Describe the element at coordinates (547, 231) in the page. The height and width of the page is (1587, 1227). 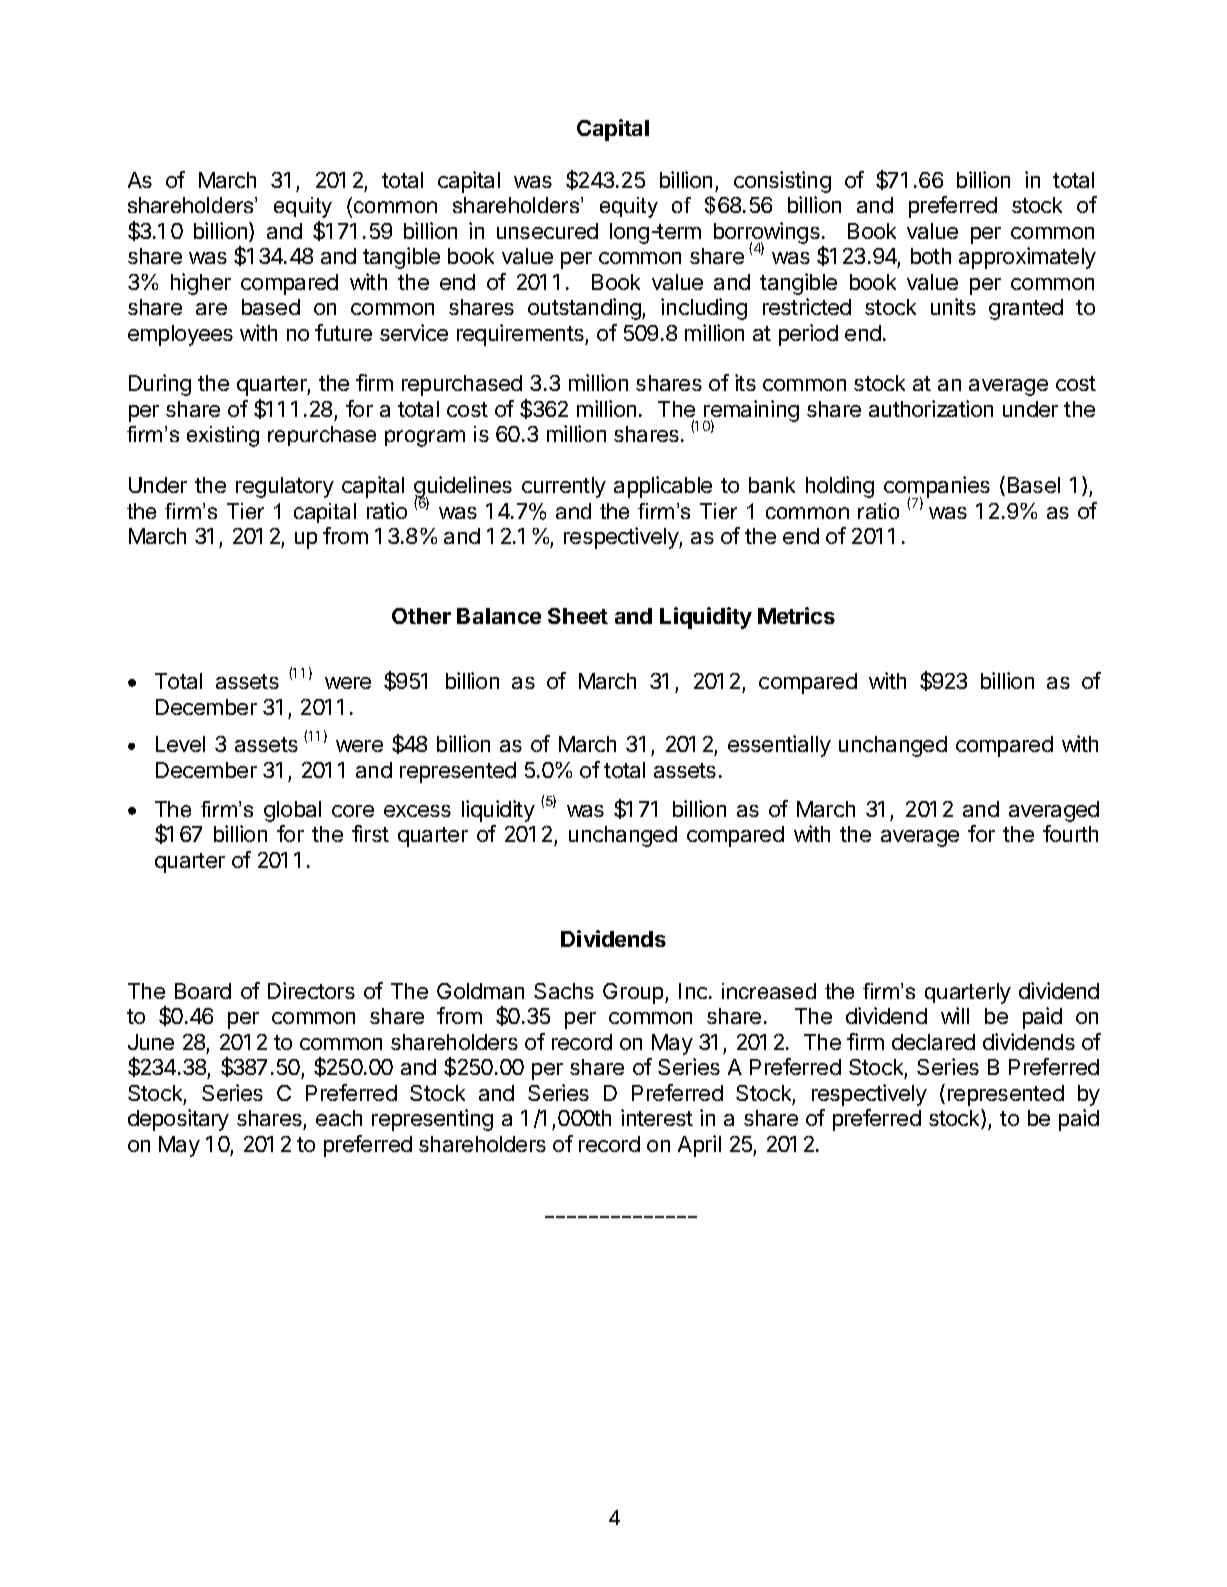
I see `unsecured` at that location.
